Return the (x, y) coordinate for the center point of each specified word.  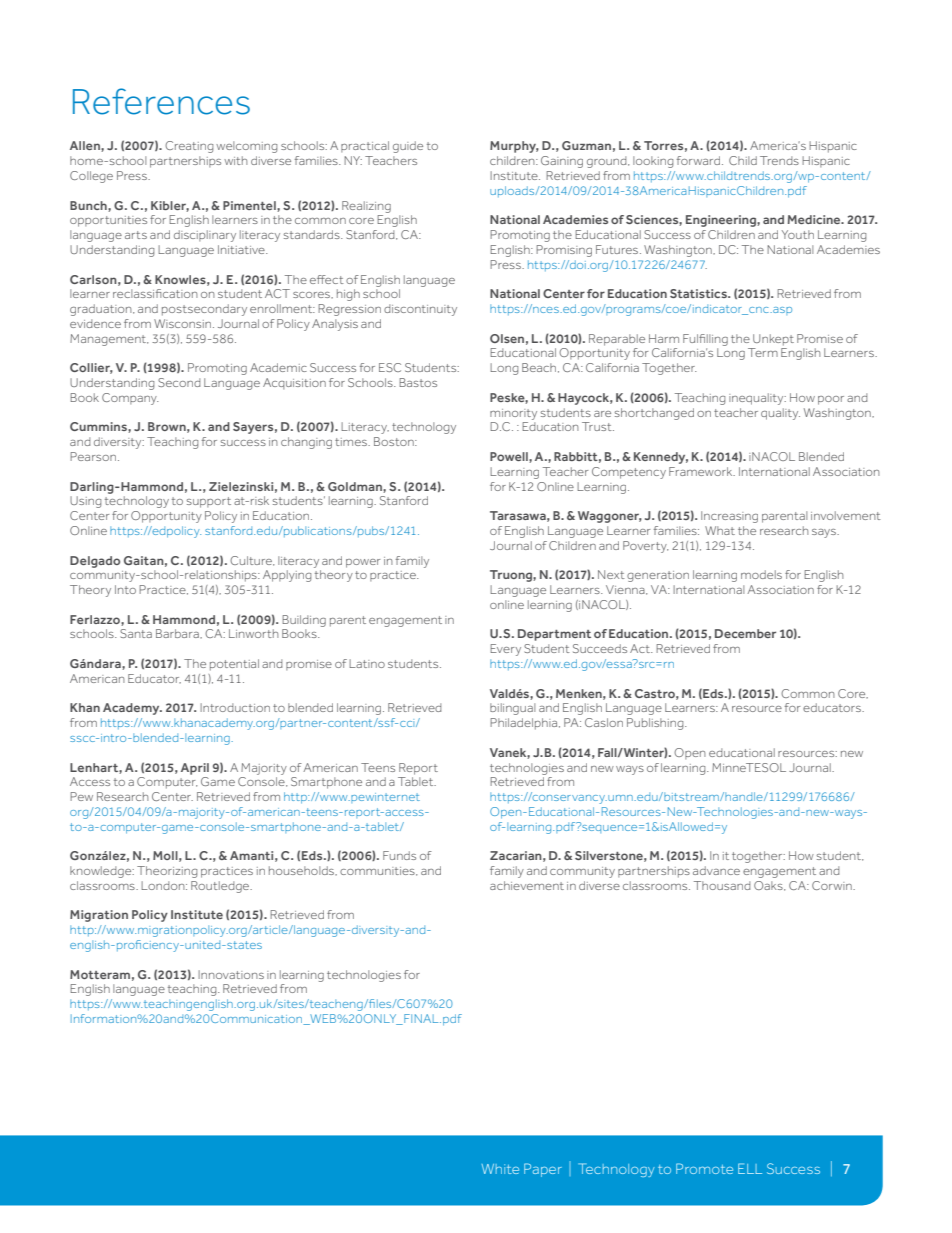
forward (698, 160)
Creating (189, 147)
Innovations (231, 974)
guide (408, 147)
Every (505, 650)
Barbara (178, 633)
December (745, 633)
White (500, 1169)
